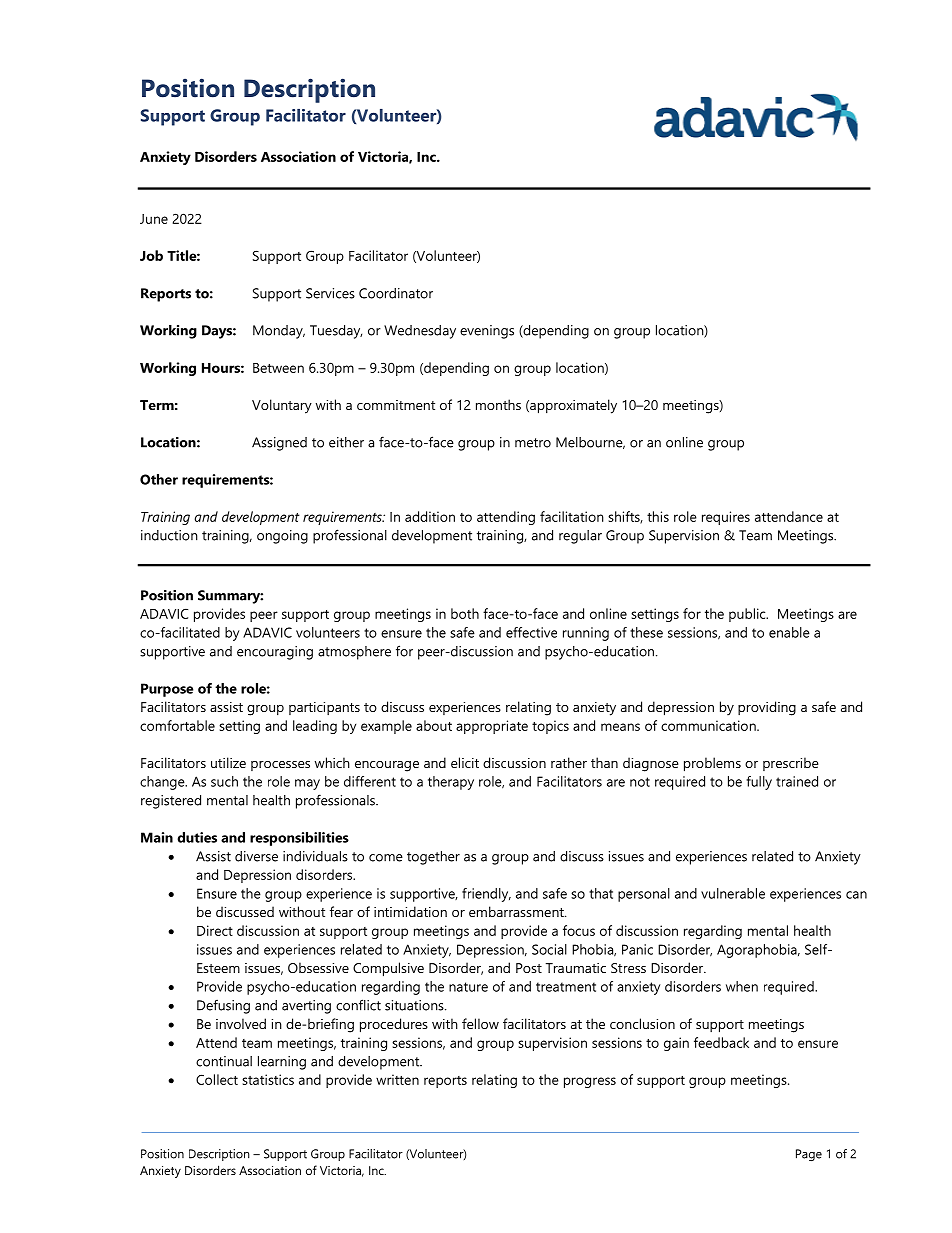  Describe the element at coordinates (733, 893) in the image. I see `vulnerable` at that location.
